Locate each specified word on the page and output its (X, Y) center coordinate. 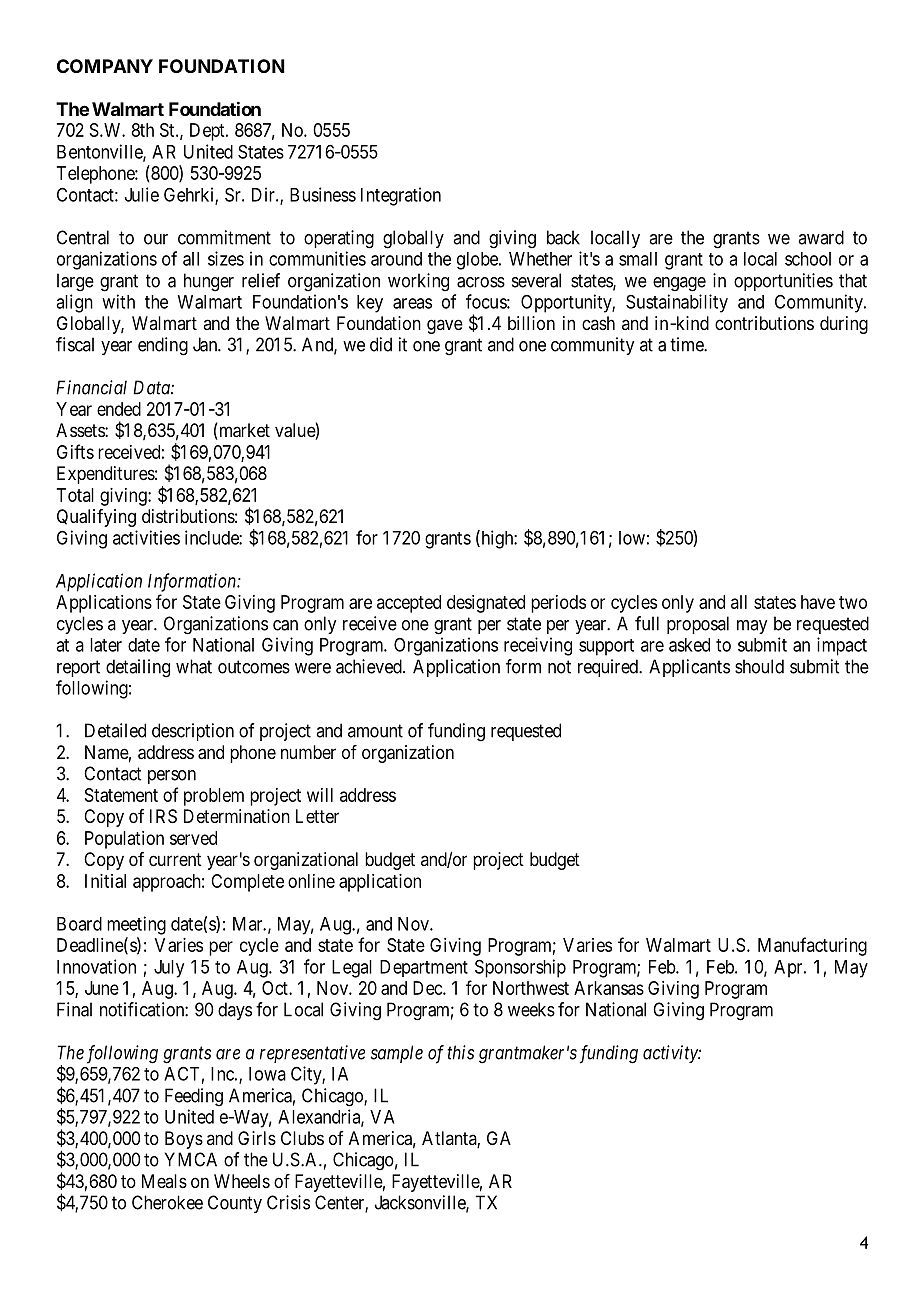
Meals (164, 1181)
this (460, 1052)
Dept (208, 132)
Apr (789, 969)
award (821, 237)
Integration (401, 196)
